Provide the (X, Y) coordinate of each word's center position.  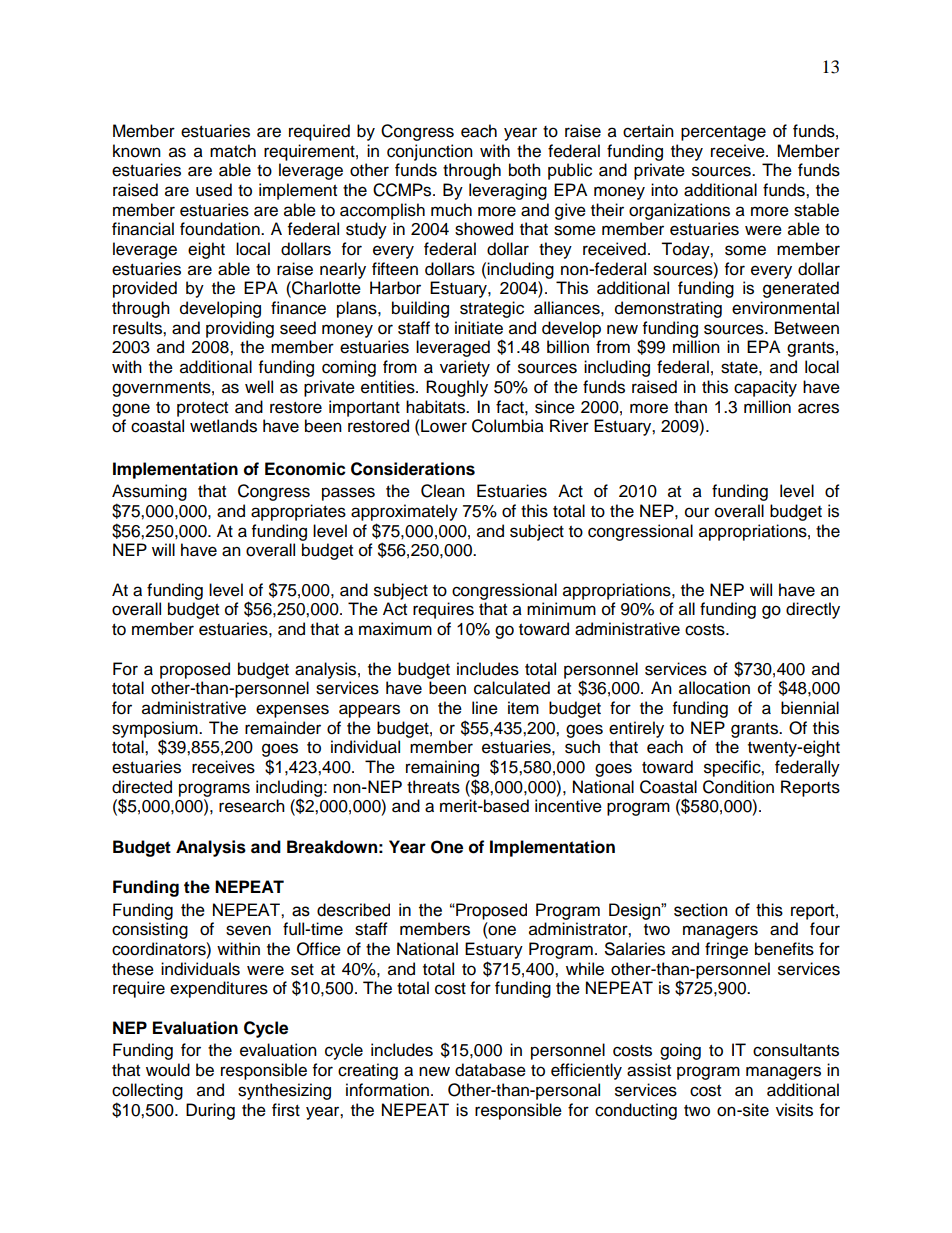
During (210, 1111)
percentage (723, 133)
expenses (292, 711)
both (525, 170)
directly (813, 610)
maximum (395, 629)
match (233, 151)
